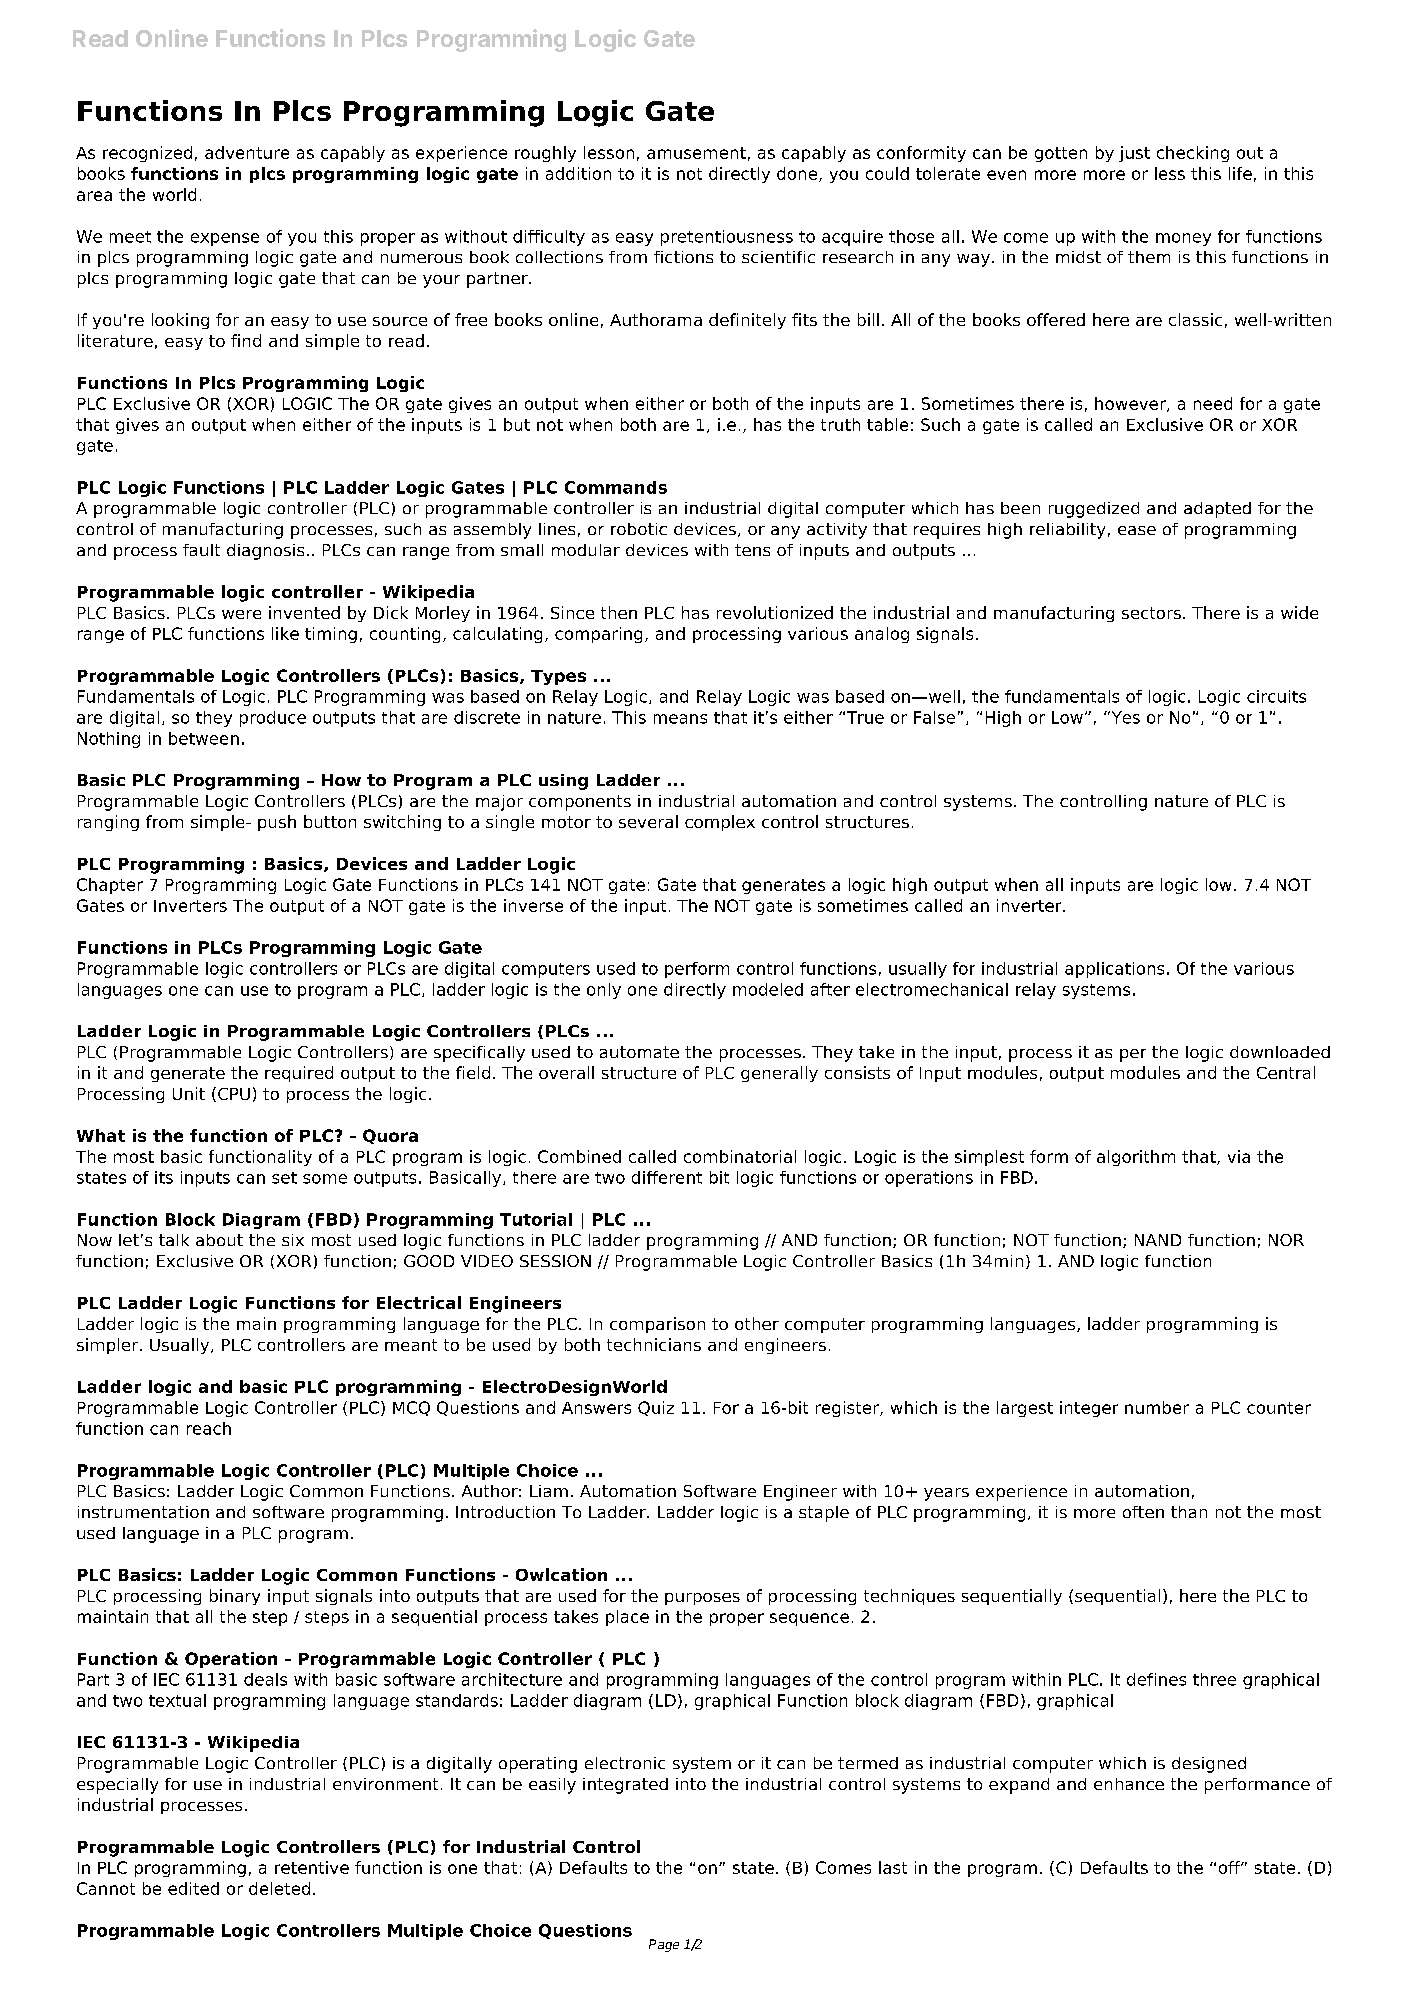 This page has width=1409, height=1992. I want to click on enhance, so click(1129, 1784).
